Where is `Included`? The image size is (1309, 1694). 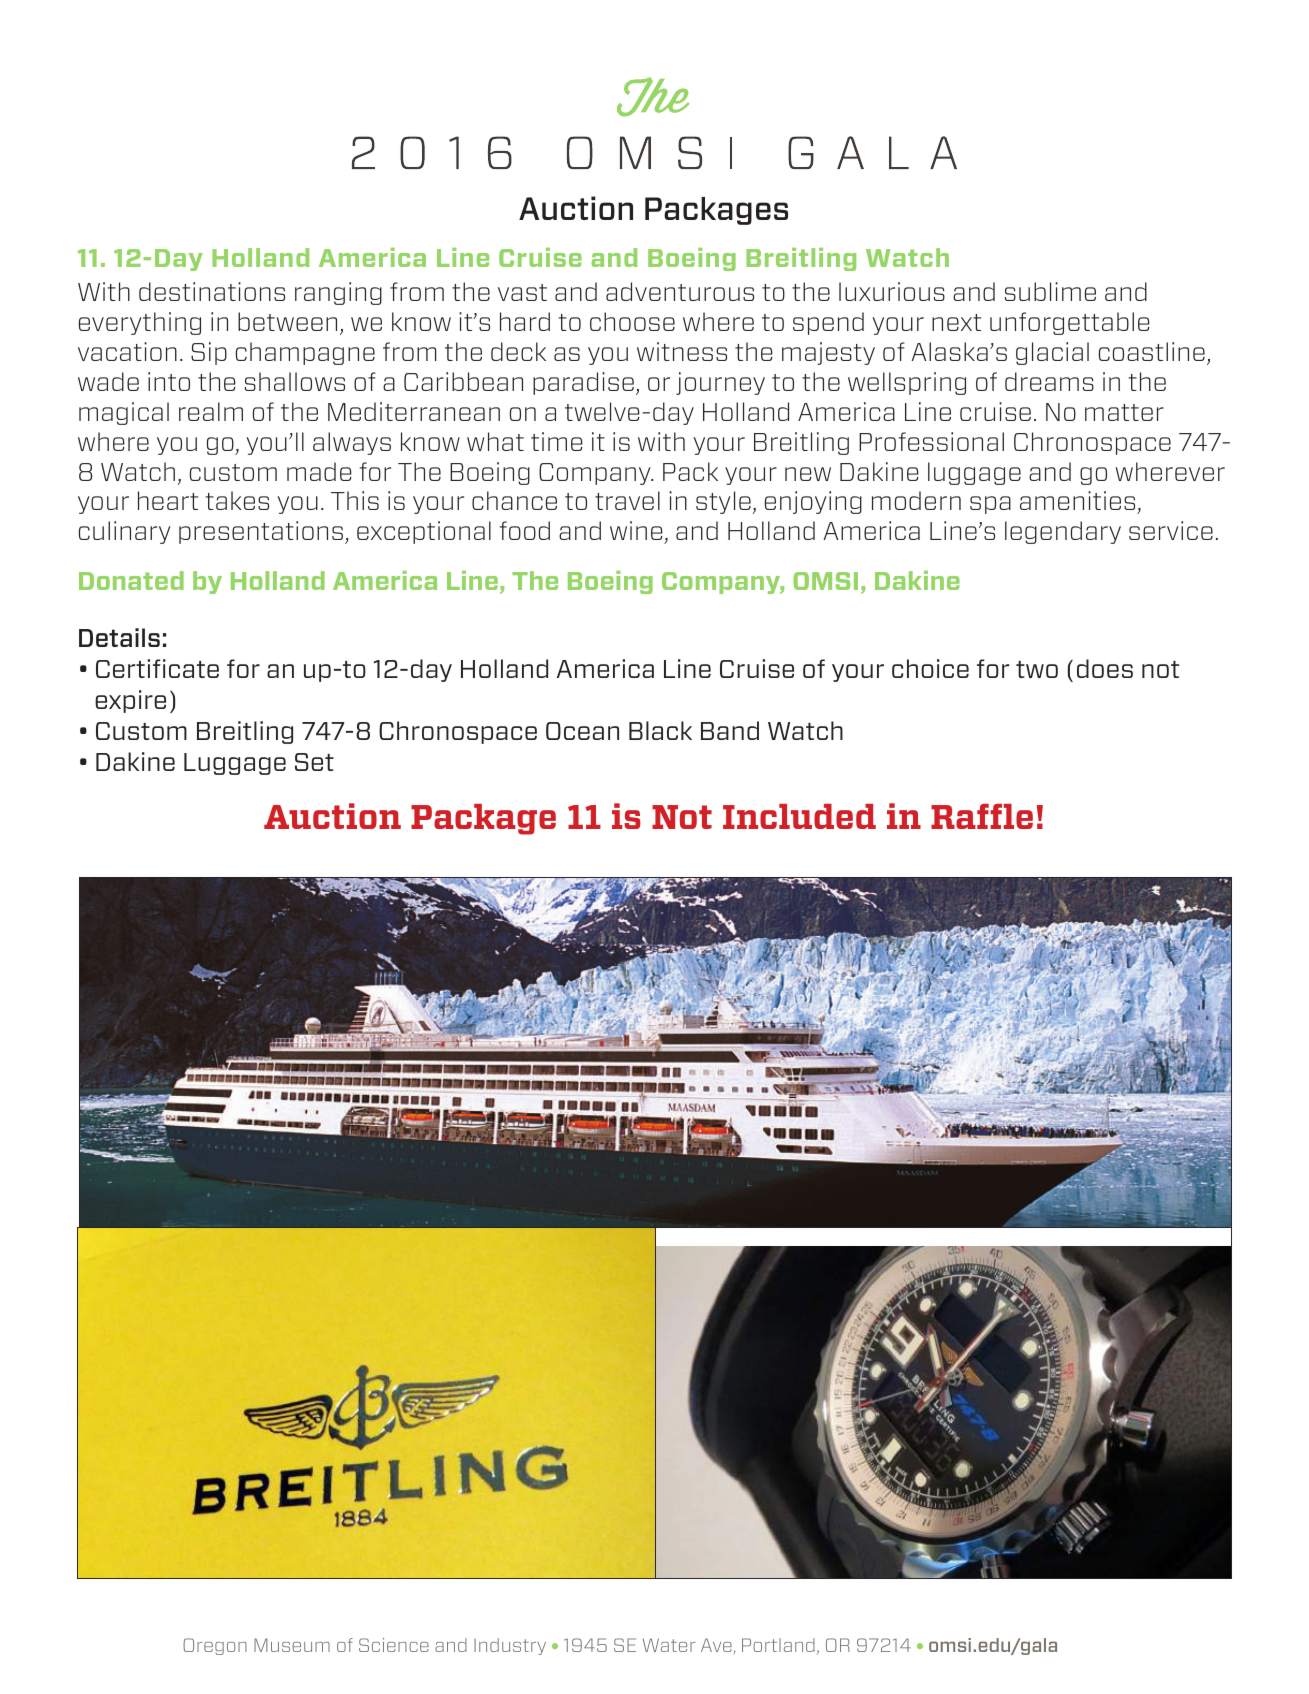
Included is located at coordinates (799, 816).
